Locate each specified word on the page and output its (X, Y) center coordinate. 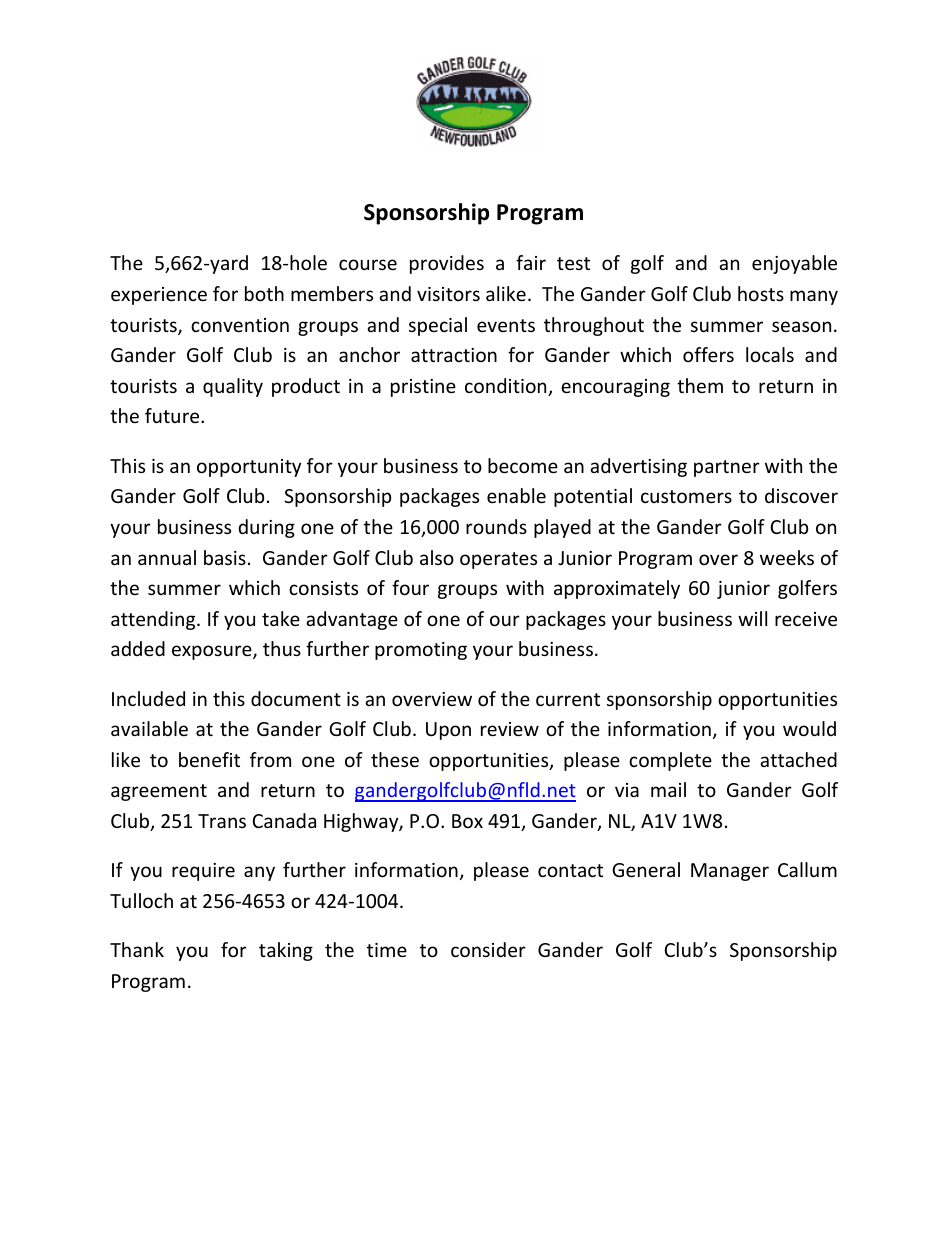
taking (286, 951)
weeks (787, 557)
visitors (448, 294)
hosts (761, 293)
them (700, 385)
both (264, 293)
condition (507, 387)
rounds (496, 526)
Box (467, 821)
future (173, 415)
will (752, 618)
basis (225, 557)
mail (668, 789)
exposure (213, 652)
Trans (222, 821)
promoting (421, 651)
